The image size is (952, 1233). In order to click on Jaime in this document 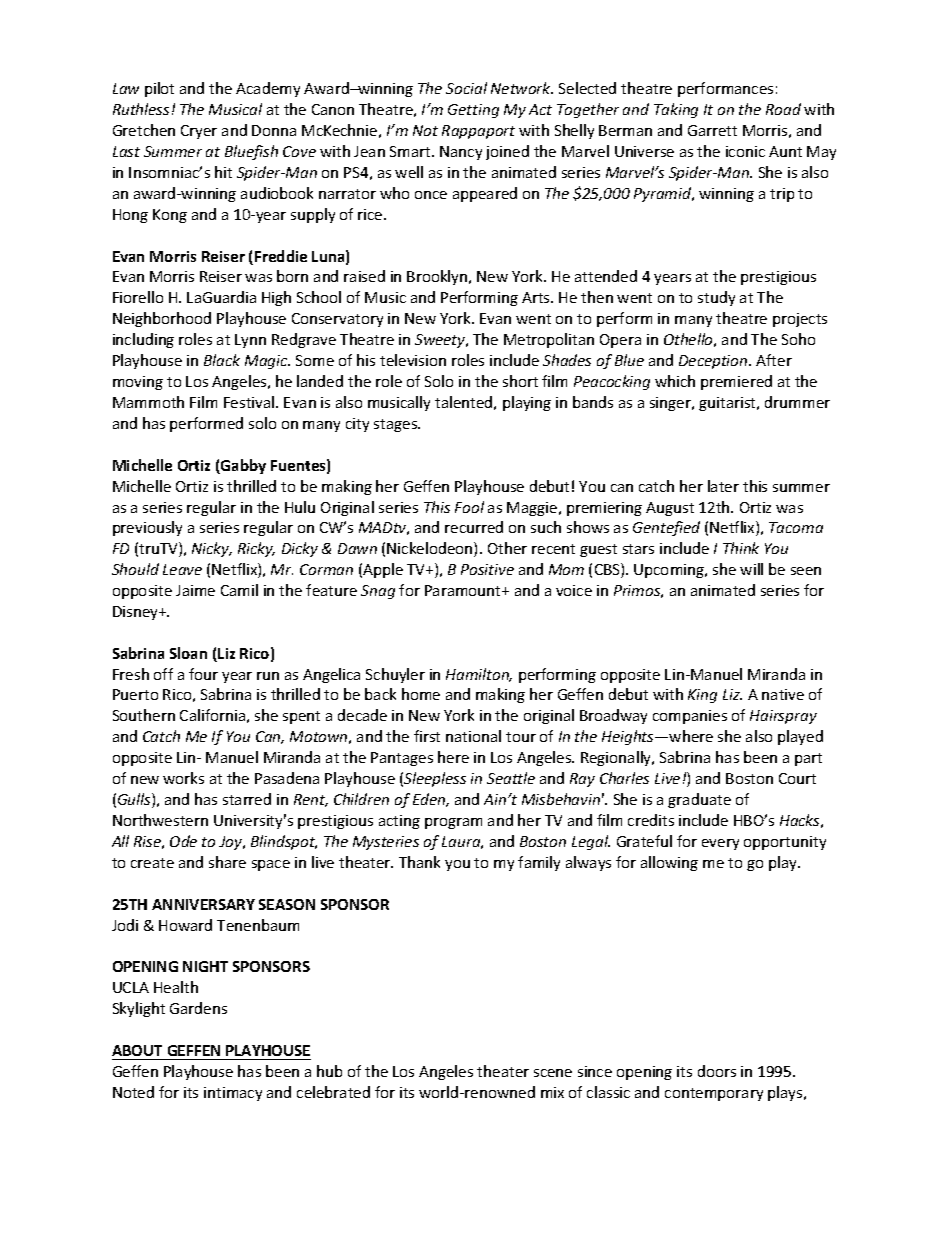, I will do `click(195, 590)`.
